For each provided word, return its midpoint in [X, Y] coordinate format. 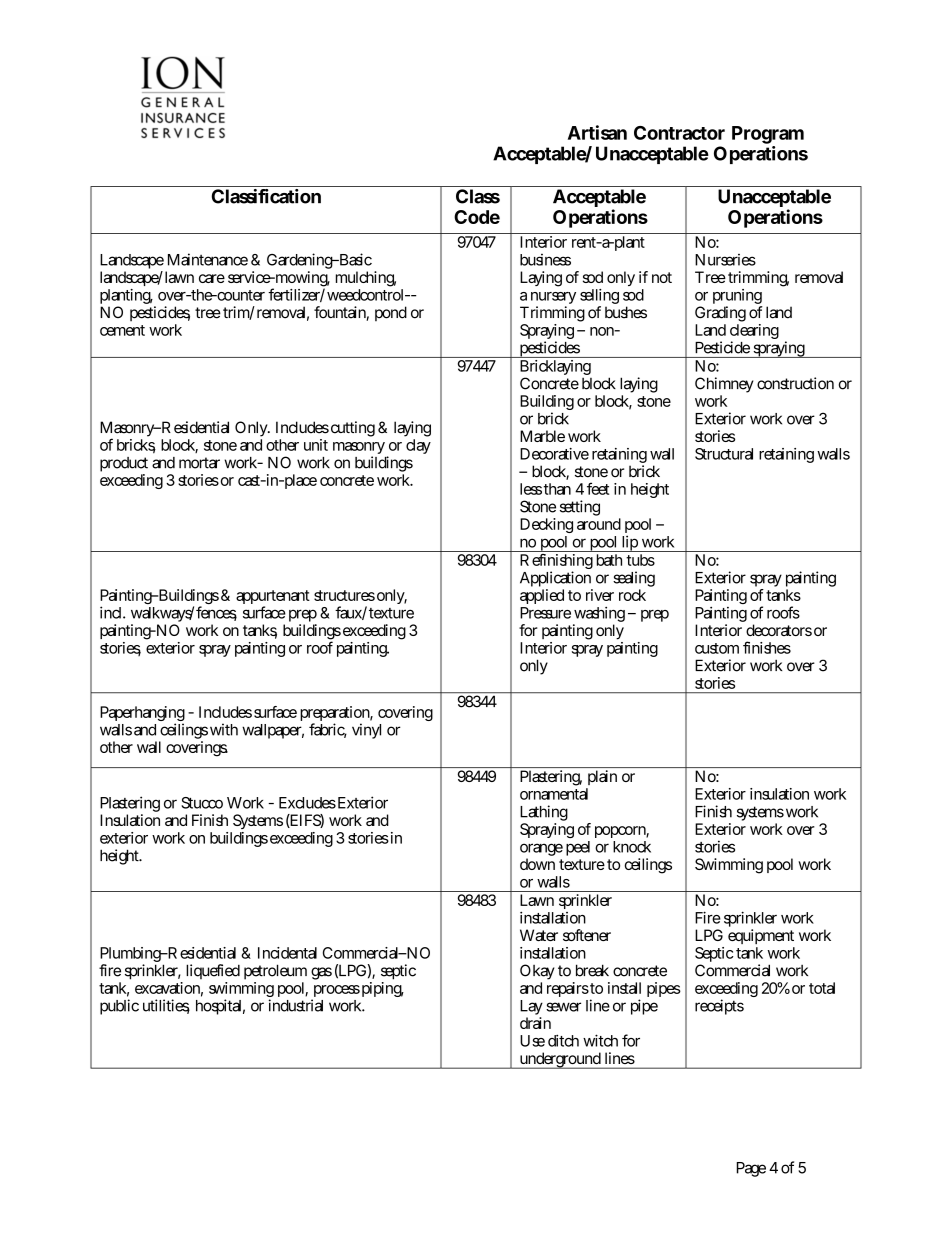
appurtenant [273, 598]
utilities [166, 1006]
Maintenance [208, 259]
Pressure [545, 613]
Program [768, 136]
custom [717, 648]
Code [477, 217]
